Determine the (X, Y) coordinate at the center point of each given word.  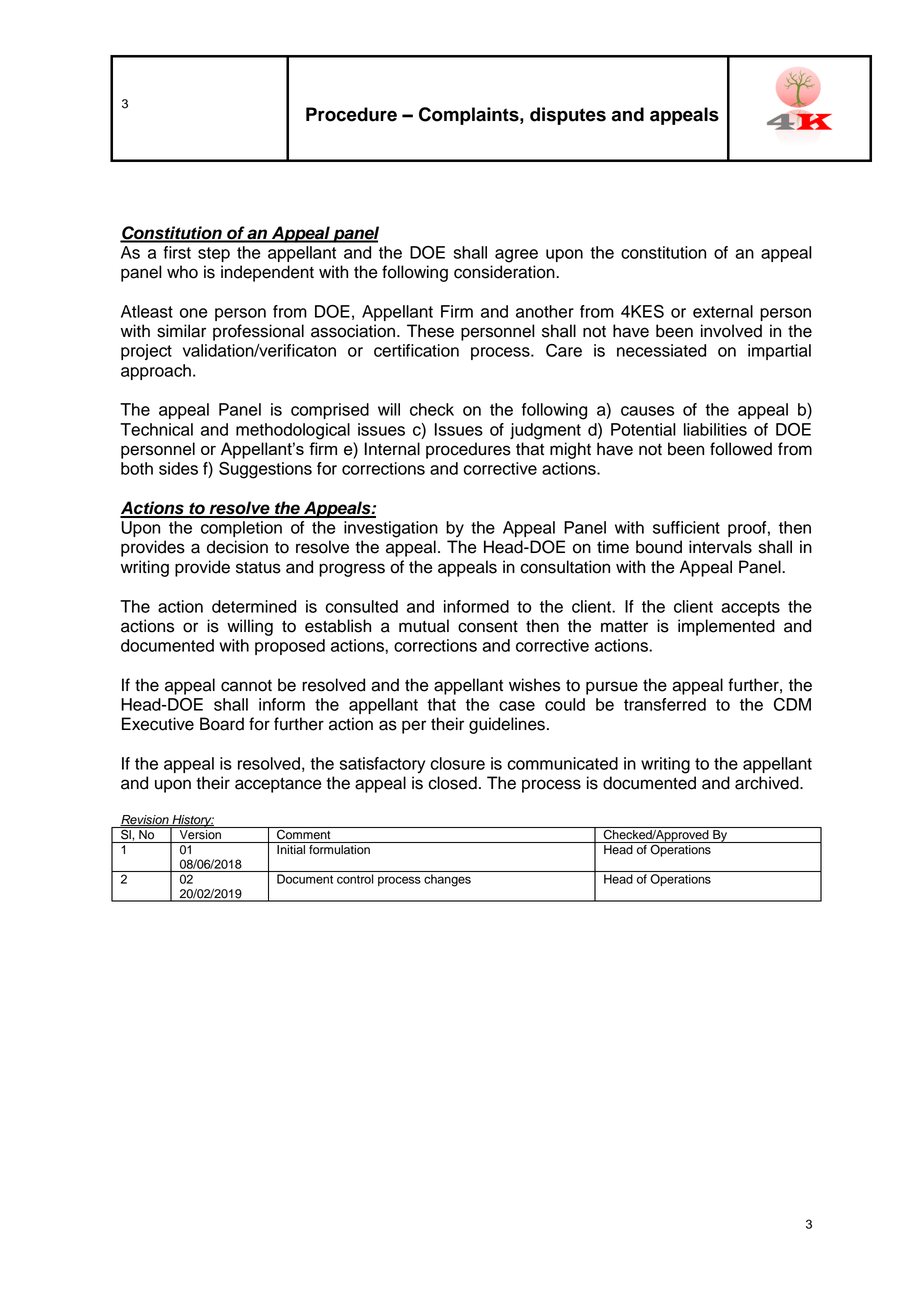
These (430, 331)
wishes (534, 685)
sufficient (686, 527)
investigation (391, 529)
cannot (246, 686)
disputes (568, 116)
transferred (665, 704)
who (182, 272)
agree (516, 256)
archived (768, 783)
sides (178, 468)
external (723, 311)
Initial (291, 850)
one (194, 313)
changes (447, 880)
